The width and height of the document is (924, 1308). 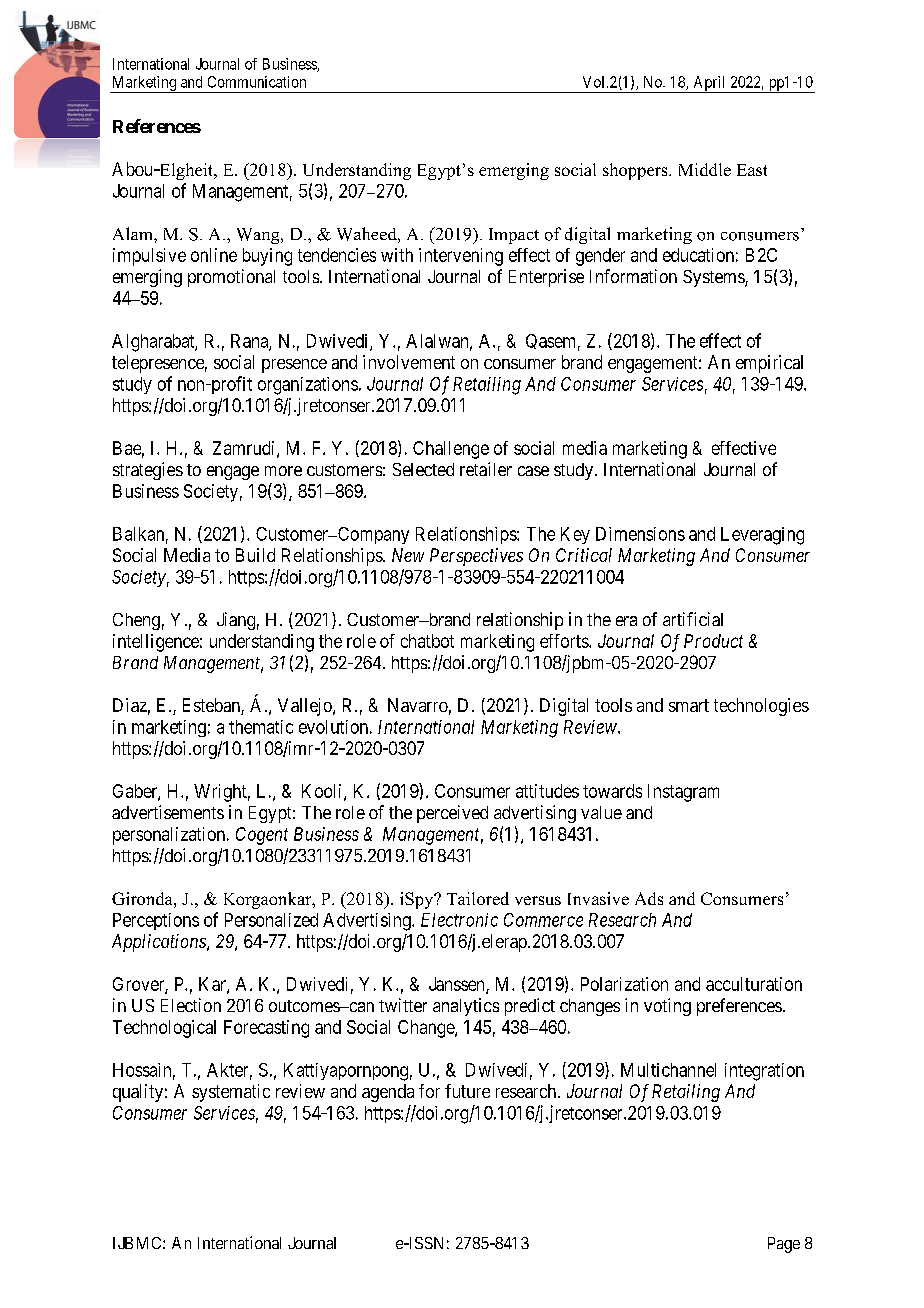 I want to click on involvement, so click(x=409, y=362).
